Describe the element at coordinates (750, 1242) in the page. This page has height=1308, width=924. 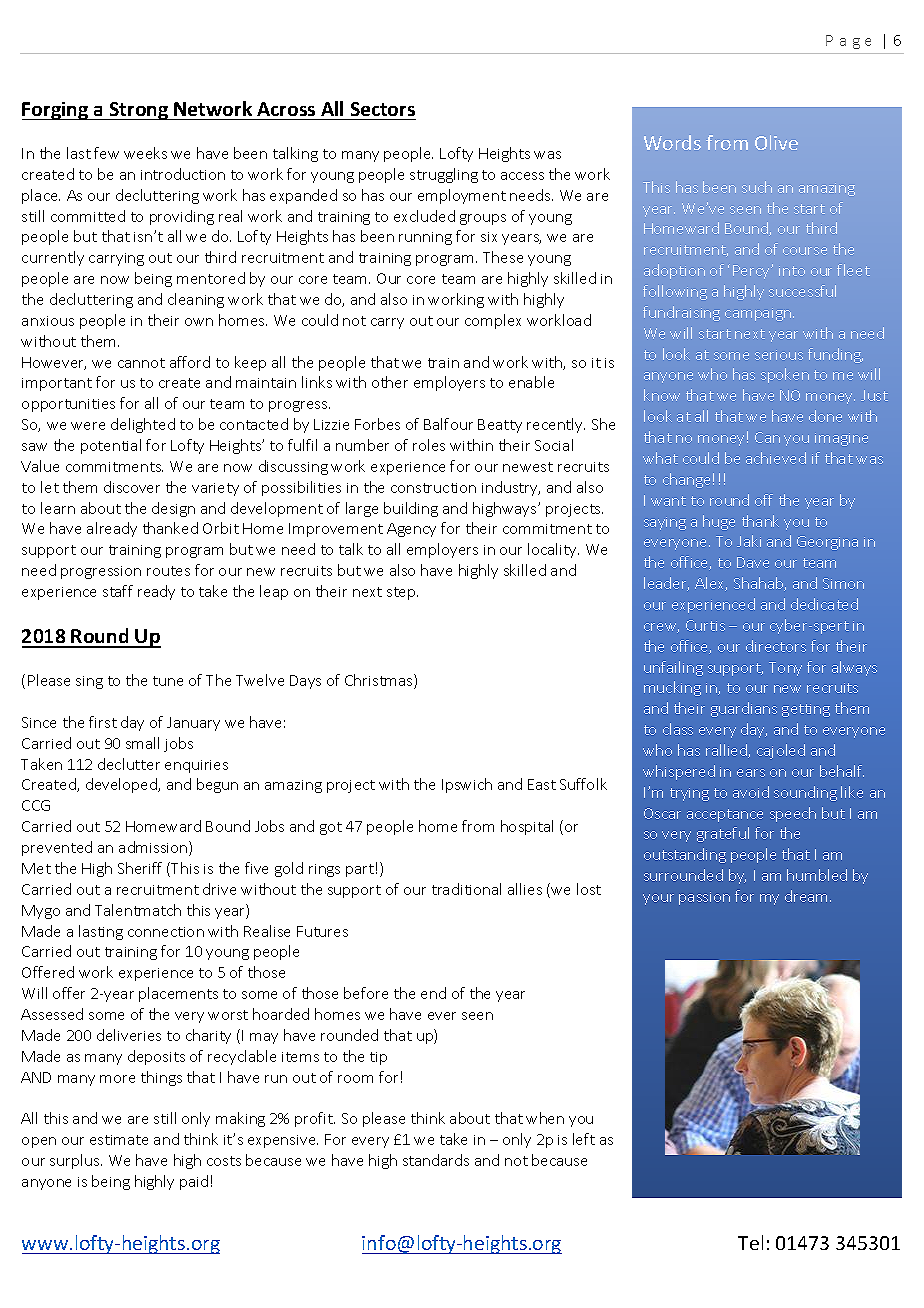
I see `Tel` at that location.
